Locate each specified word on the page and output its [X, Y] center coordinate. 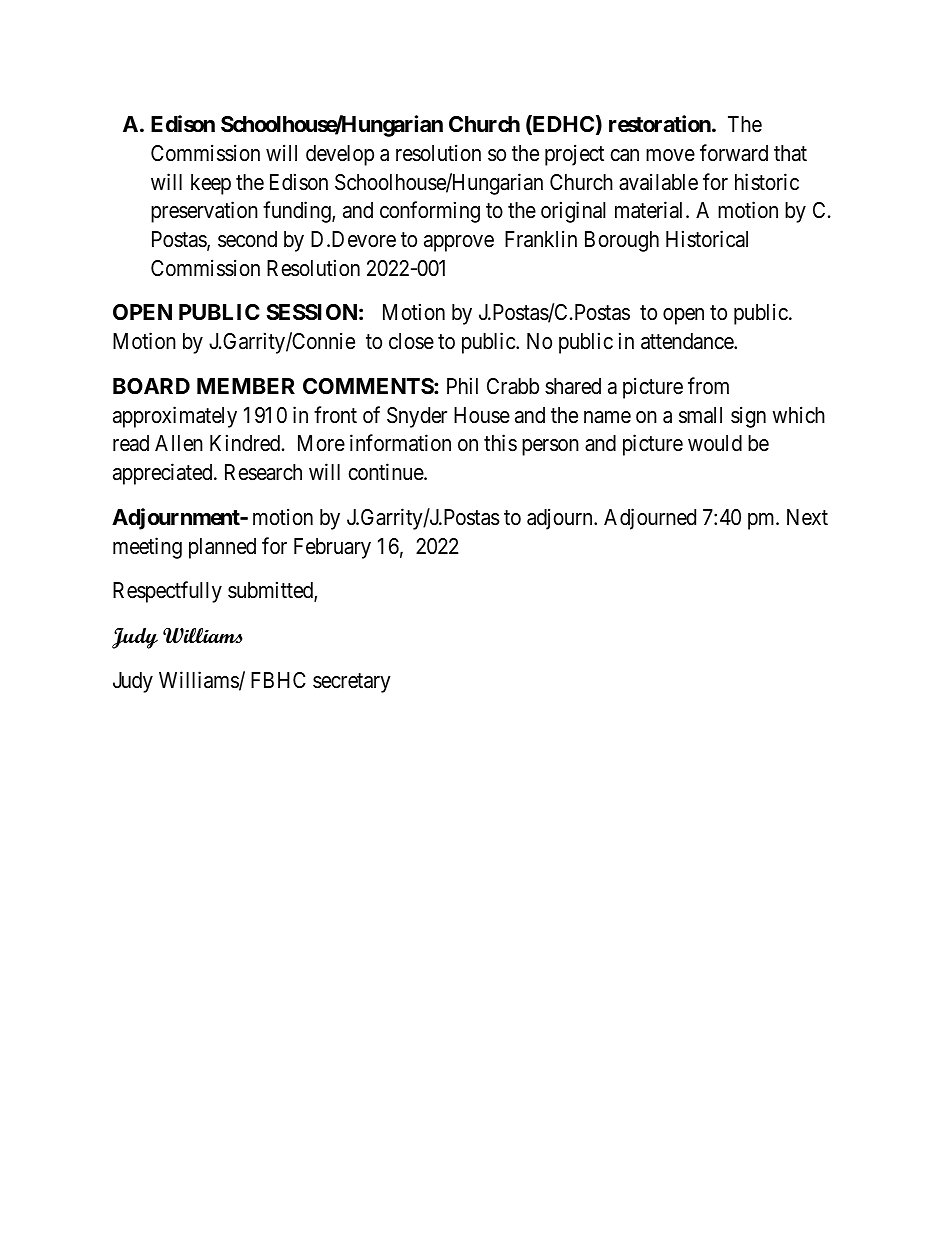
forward [734, 153]
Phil [462, 385]
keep [211, 184]
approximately [175, 417]
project [574, 155]
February [332, 548]
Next [807, 517]
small [700, 415]
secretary [352, 683]
